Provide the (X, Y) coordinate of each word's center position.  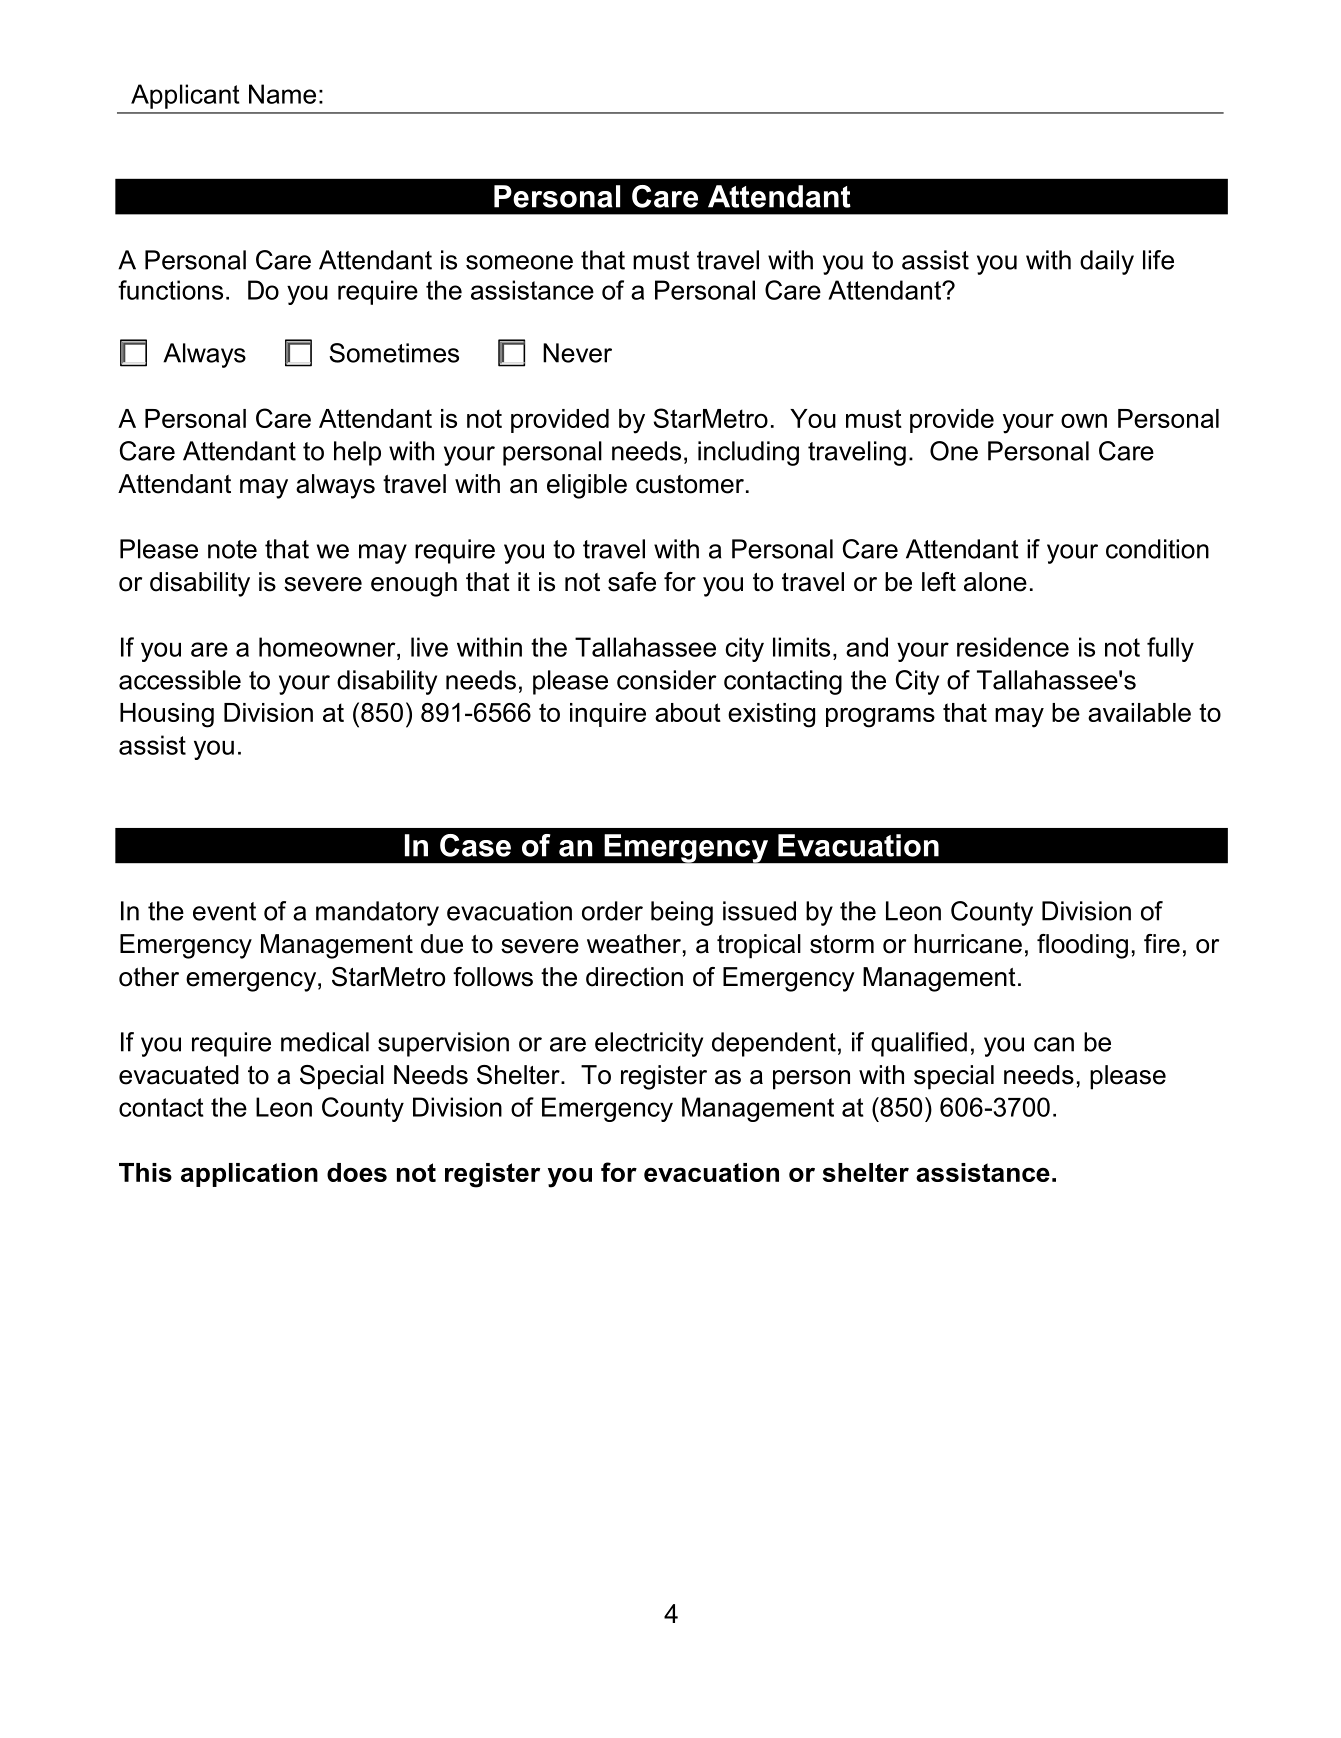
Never (577, 353)
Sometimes (394, 353)
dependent (774, 1044)
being (682, 913)
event (224, 911)
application (249, 1175)
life (1158, 260)
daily (1107, 262)
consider (667, 680)
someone (519, 262)
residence (1013, 647)
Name (282, 94)
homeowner (328, 647)
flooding (1082, 946)
